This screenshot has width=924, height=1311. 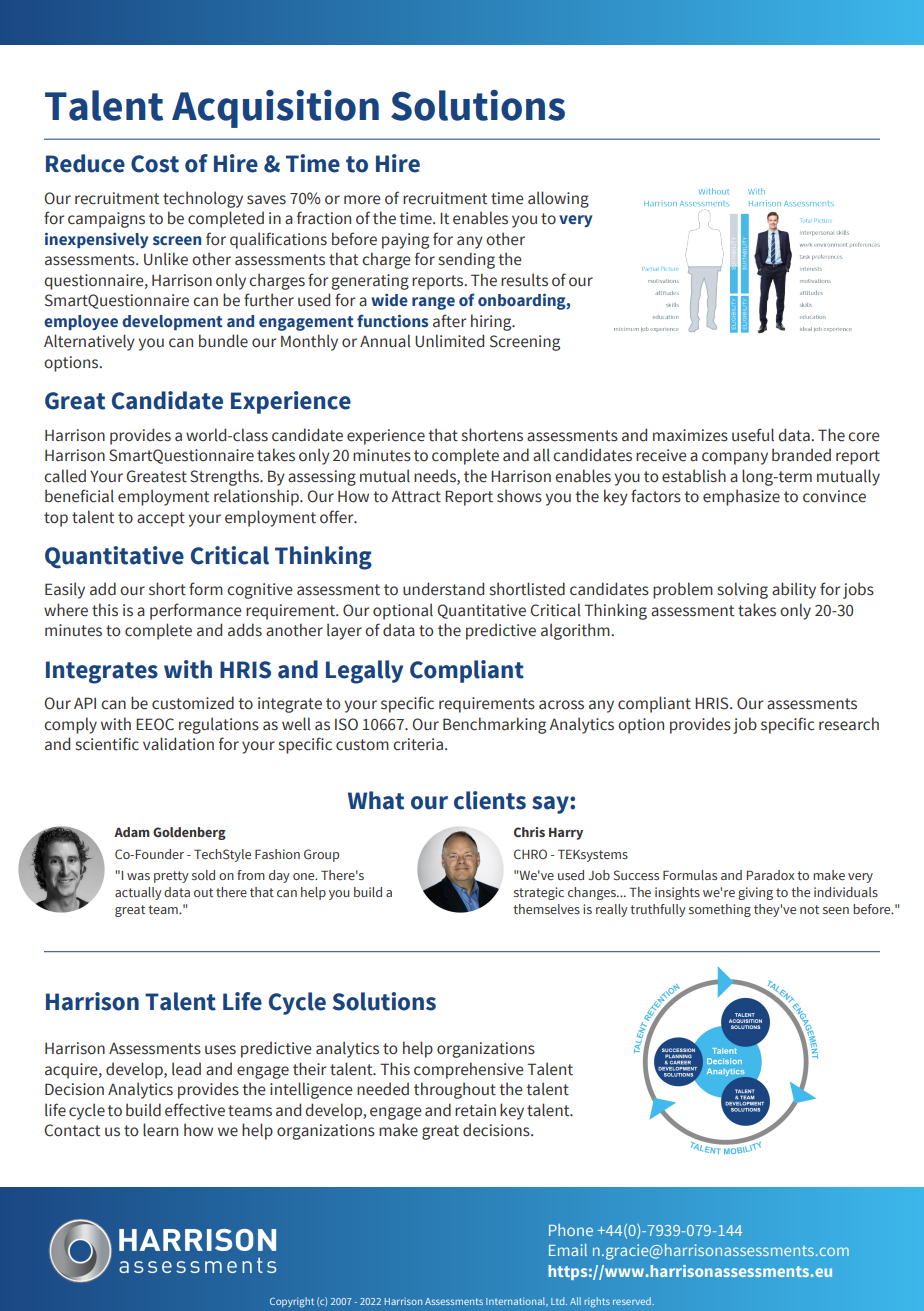 I want to click on EEOC, so click(x=155, y=724).
